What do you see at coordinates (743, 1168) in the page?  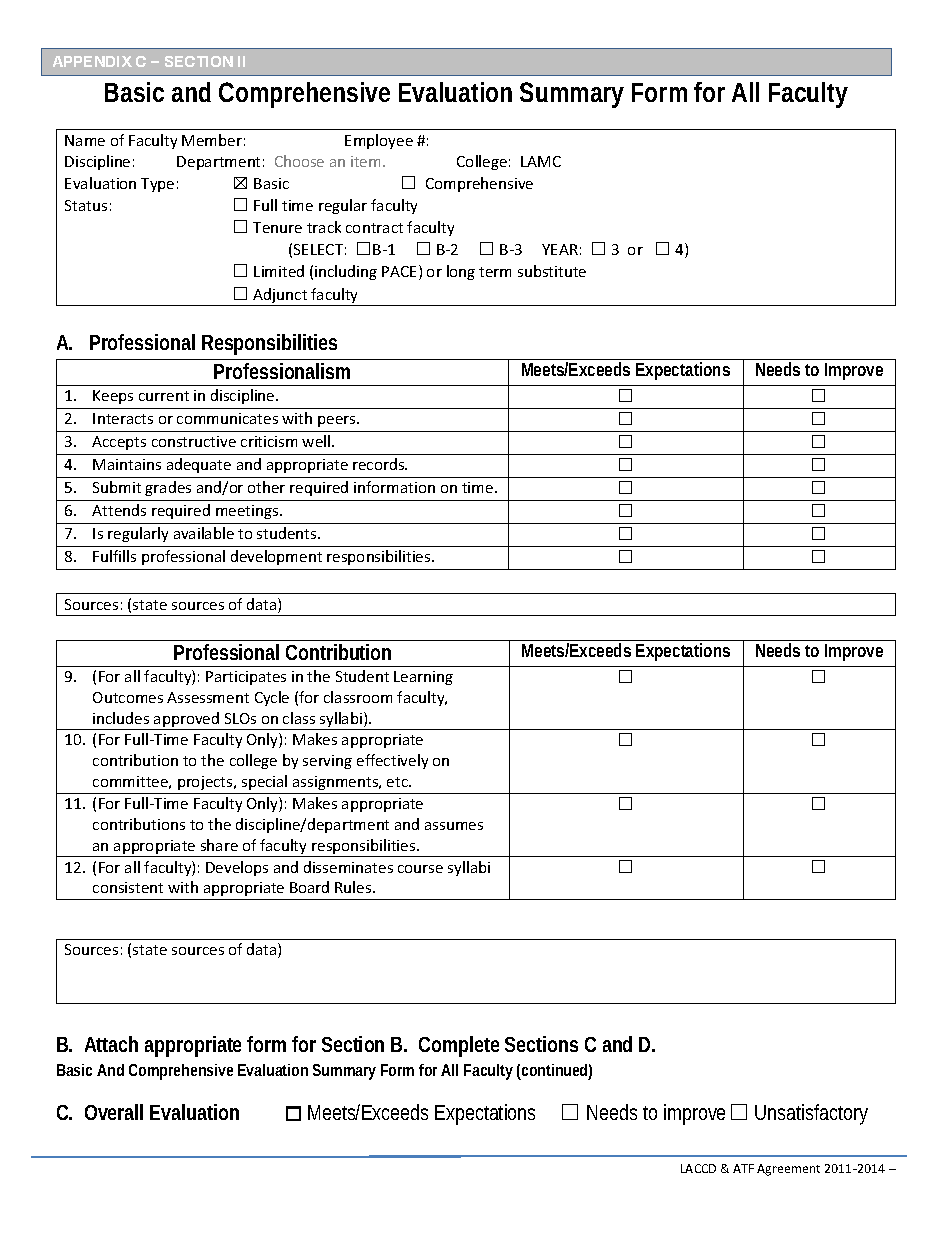 I see `ATF` at bounding box center [743, 1168].
